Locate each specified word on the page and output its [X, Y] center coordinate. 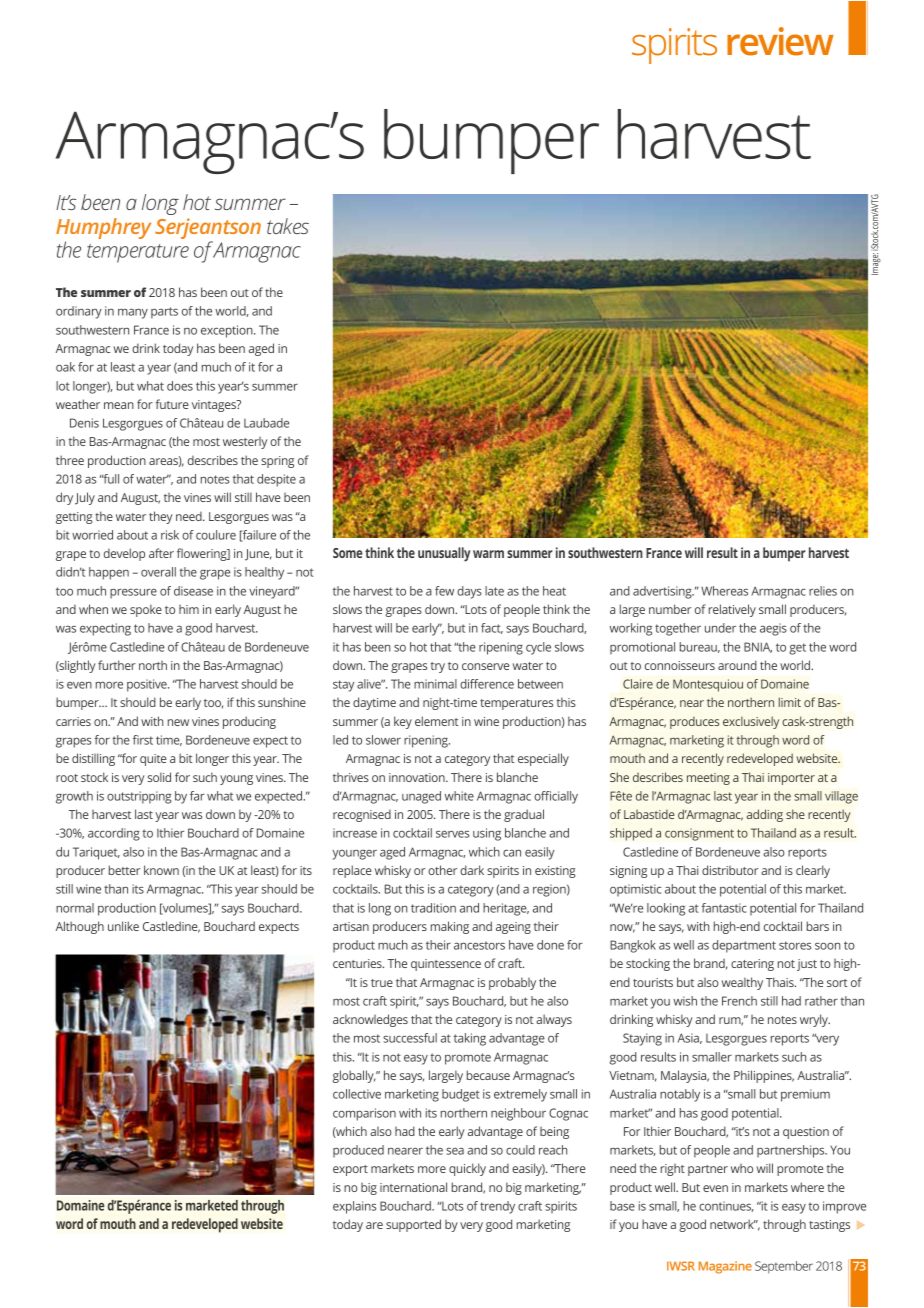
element [437, 721]
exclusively [751, 722]
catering [752, 965]
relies [823, 591]
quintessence [446, 965]
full [110, 479]
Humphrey [103, 230]
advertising [663, 592]
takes [288, 226]
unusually [444, 554]
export [350, 1170]
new [178, 722]
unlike [123, 926]
